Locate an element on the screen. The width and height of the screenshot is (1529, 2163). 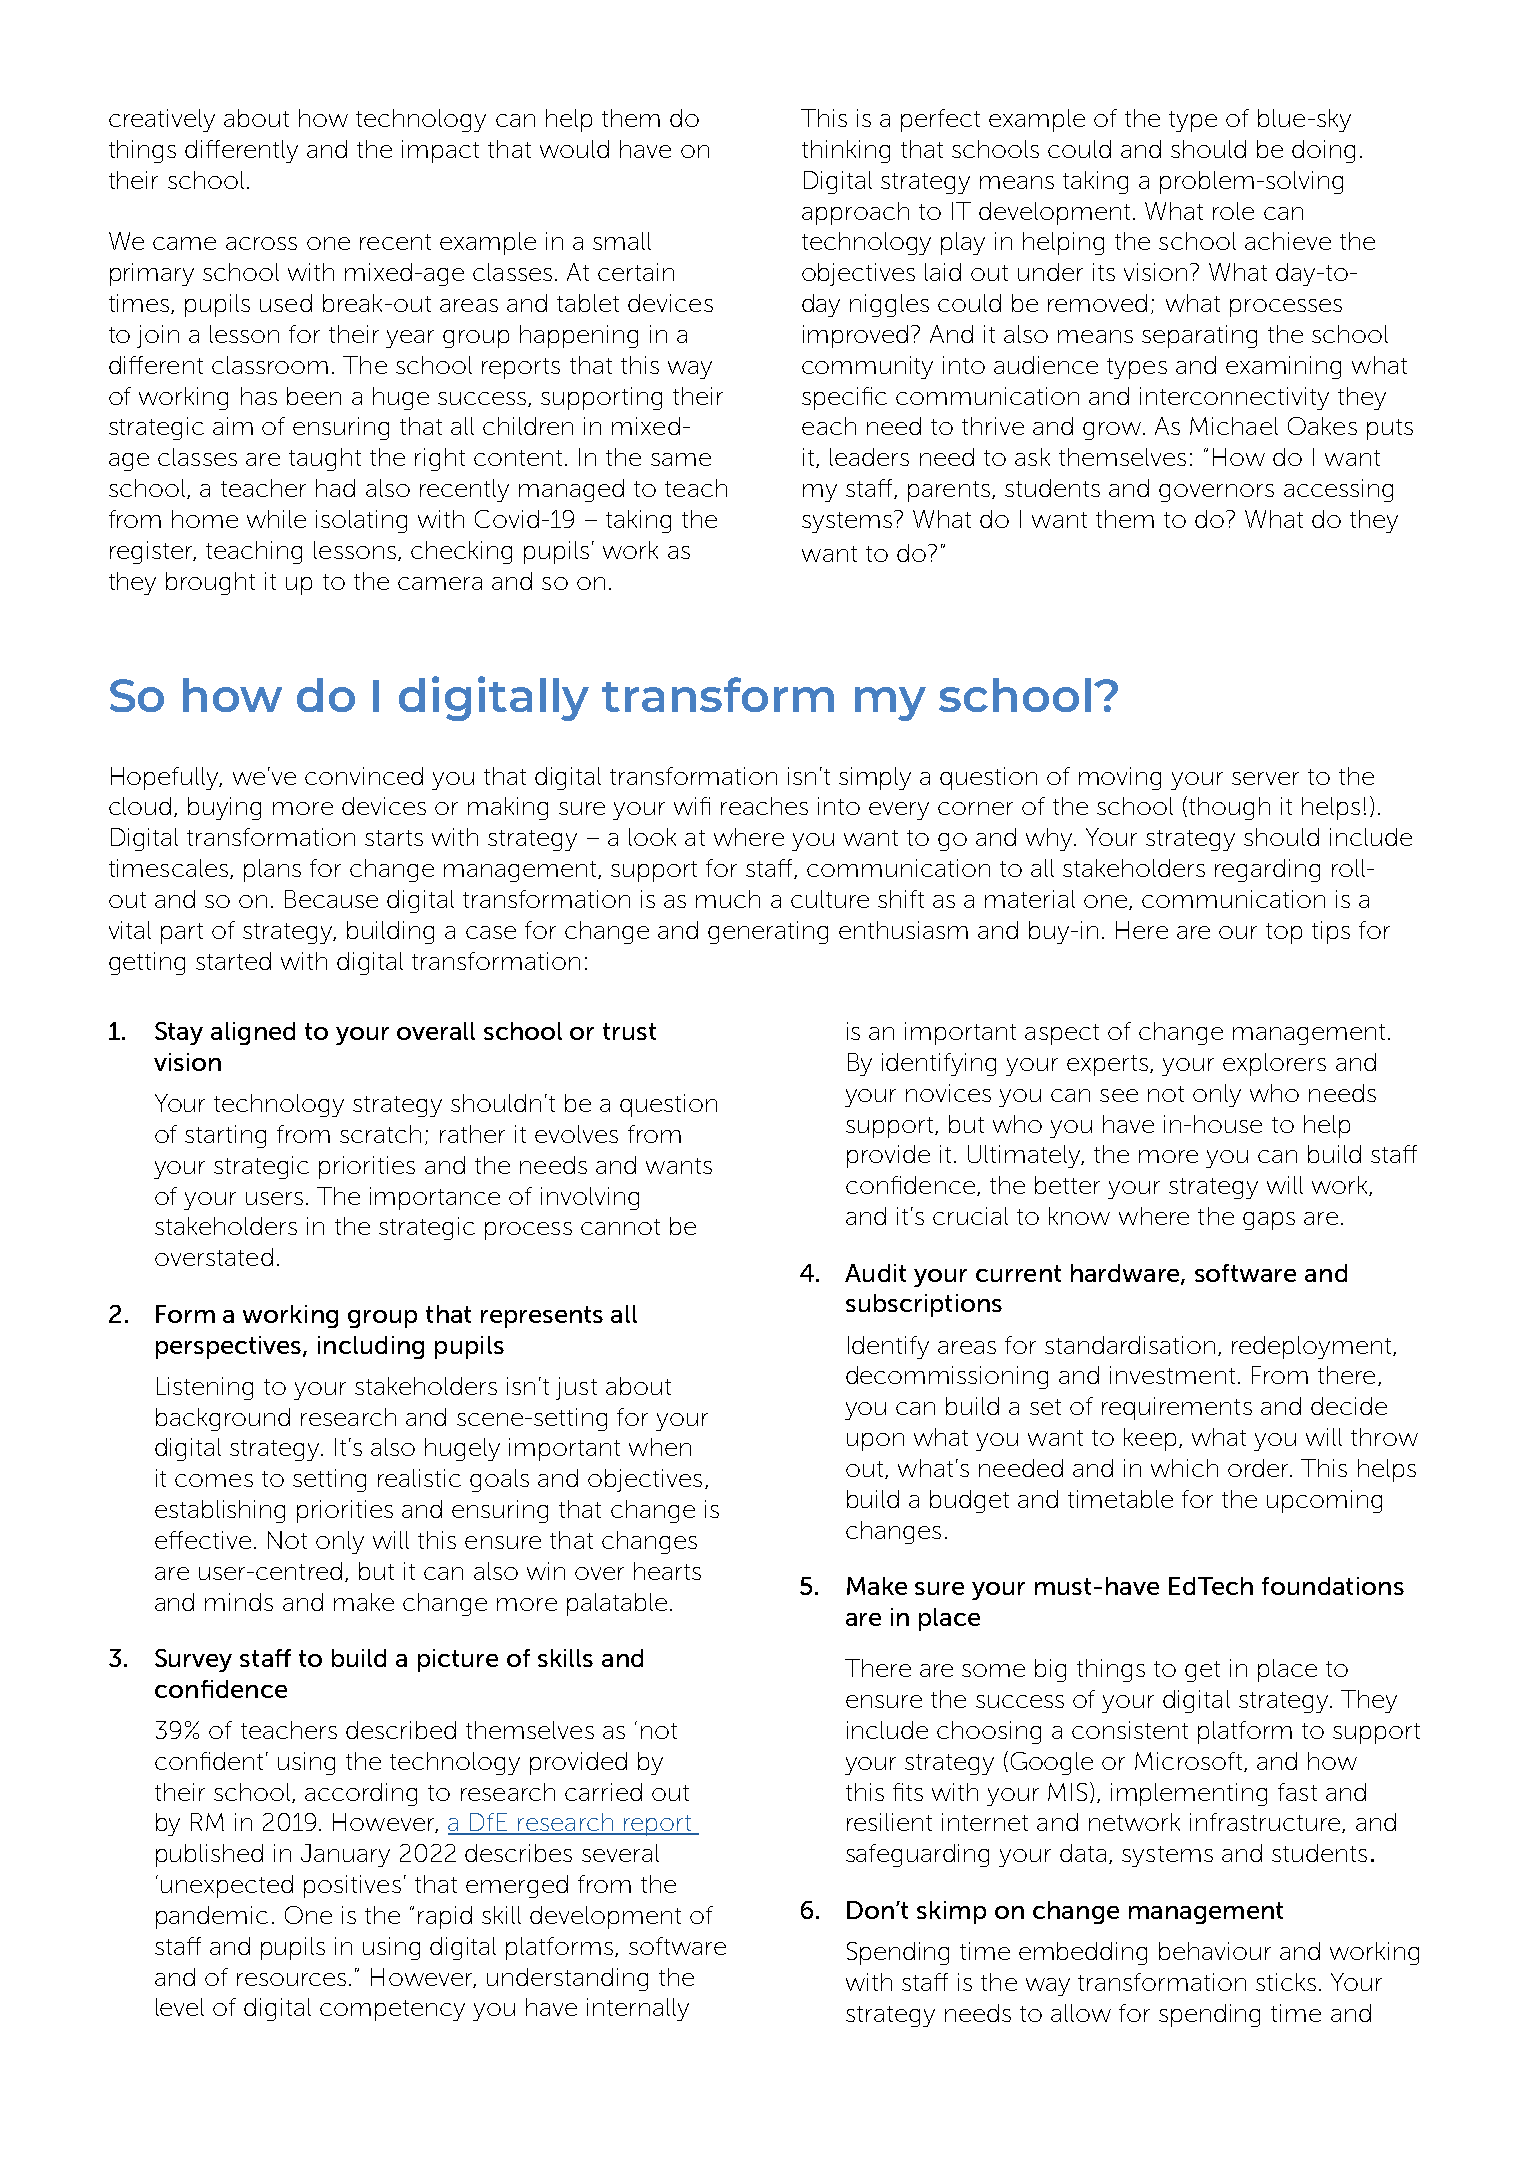
wifi is located at coordinates (692, 806).
